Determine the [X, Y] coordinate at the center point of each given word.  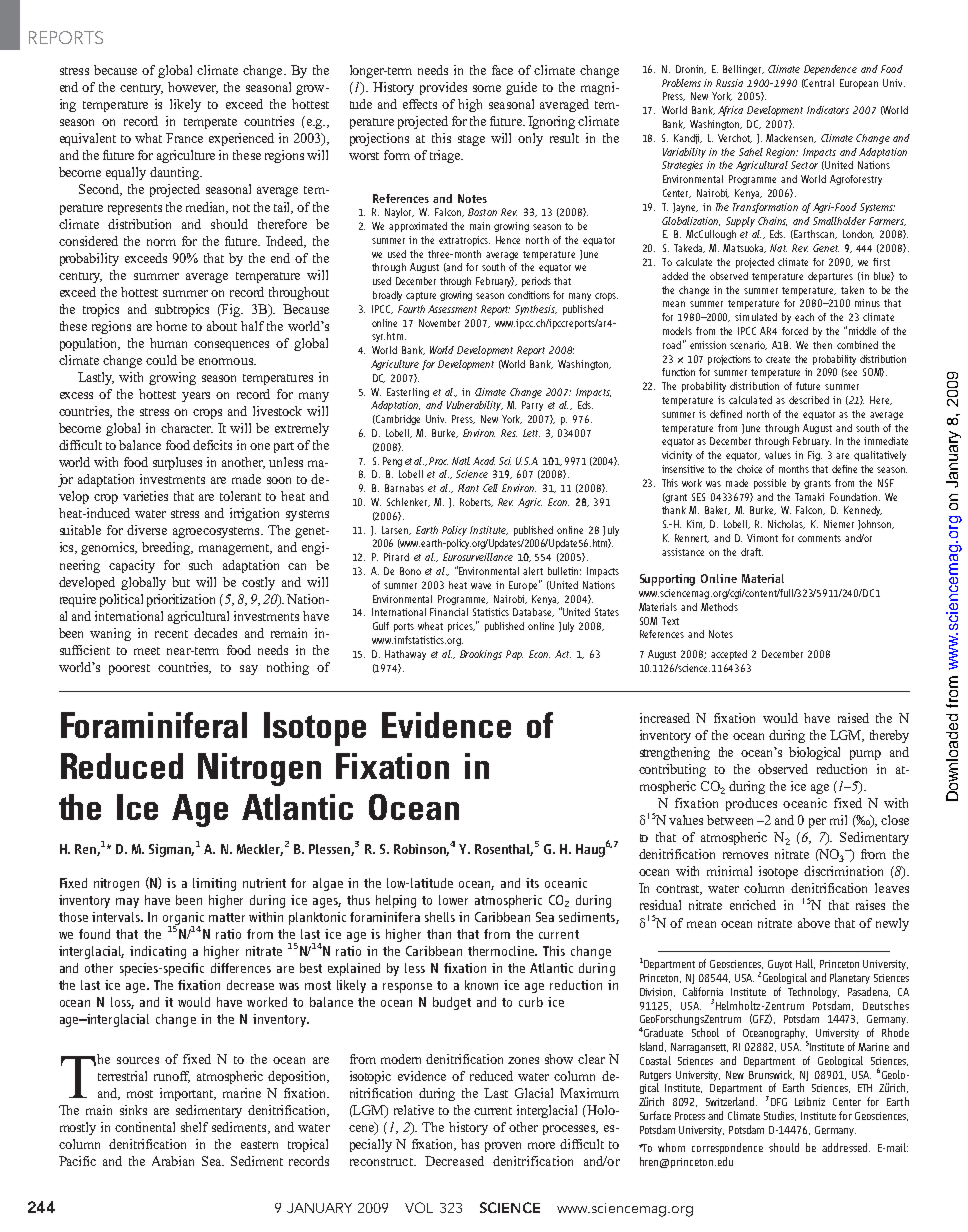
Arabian [173, 1161]
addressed [846, 1147]
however [193, 88]
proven [503, 1147]
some [487, 88]
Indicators [828, 110]
